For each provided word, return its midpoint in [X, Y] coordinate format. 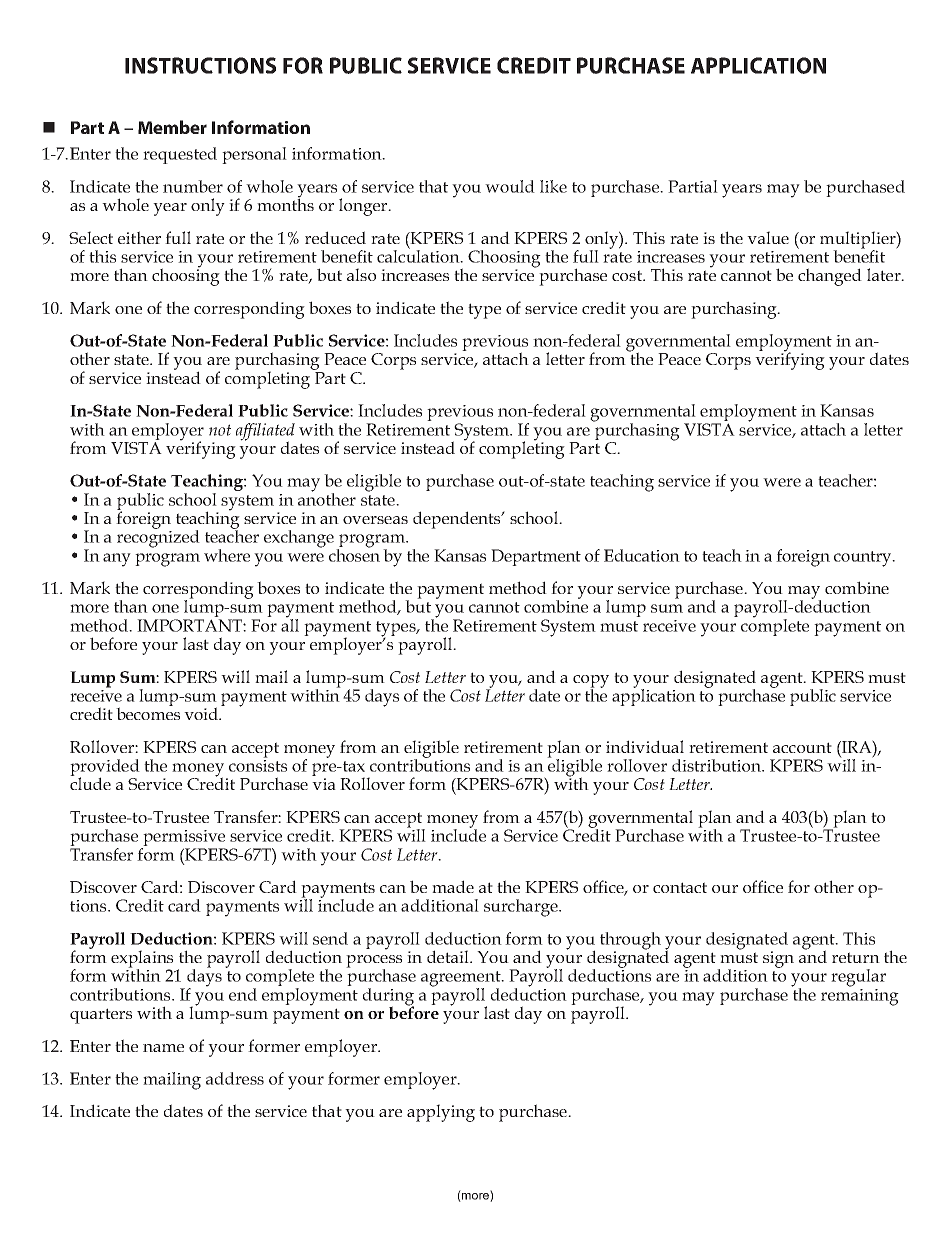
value [768, 237]
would [510, 186]
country [864, 559]
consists [258, 766]
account [802, 747]
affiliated [265, 433]
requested [180, 155]
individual [645, 746]
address [235, 1078]
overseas [375, 520]
